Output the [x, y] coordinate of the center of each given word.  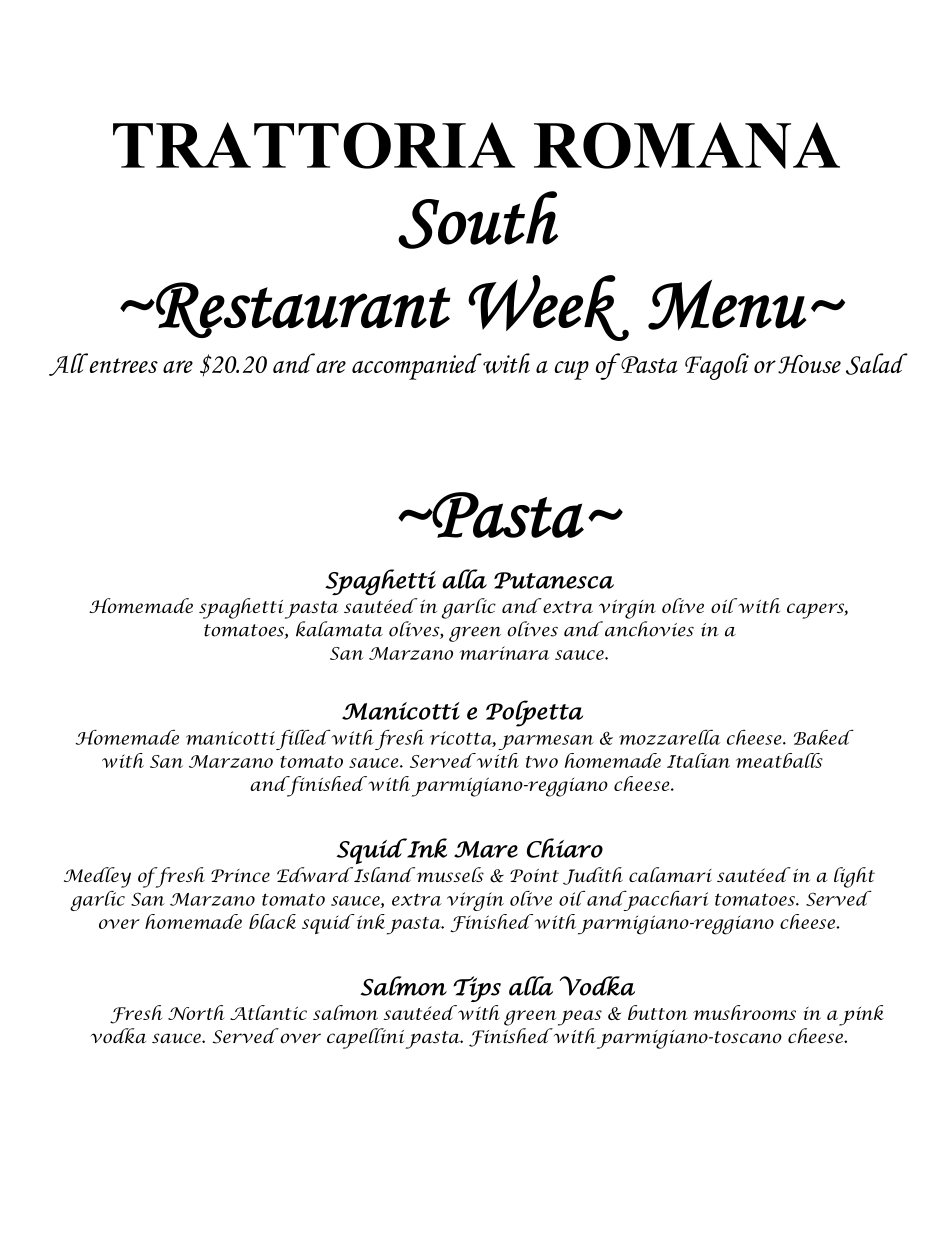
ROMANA [687, 145]
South [478, 220]
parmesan [546, 742]
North [196, 1012]
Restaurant [303, 310]
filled [304, 739]
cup [571, 370]
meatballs [779, 760]
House [809, 364]
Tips [477, 989]
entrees [124, 365]
